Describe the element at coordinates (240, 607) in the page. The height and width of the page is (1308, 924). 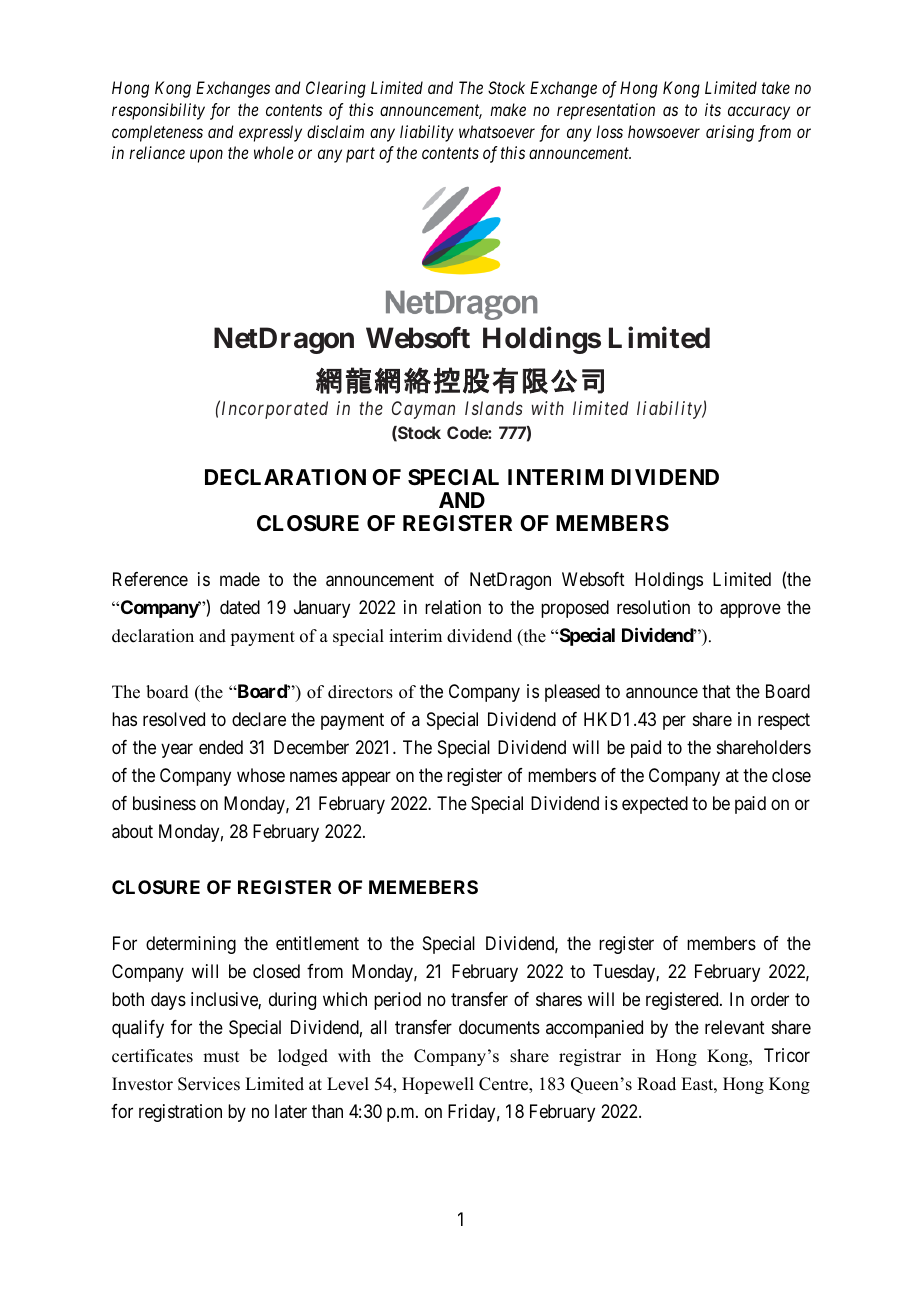
I see `dated` at that location.
